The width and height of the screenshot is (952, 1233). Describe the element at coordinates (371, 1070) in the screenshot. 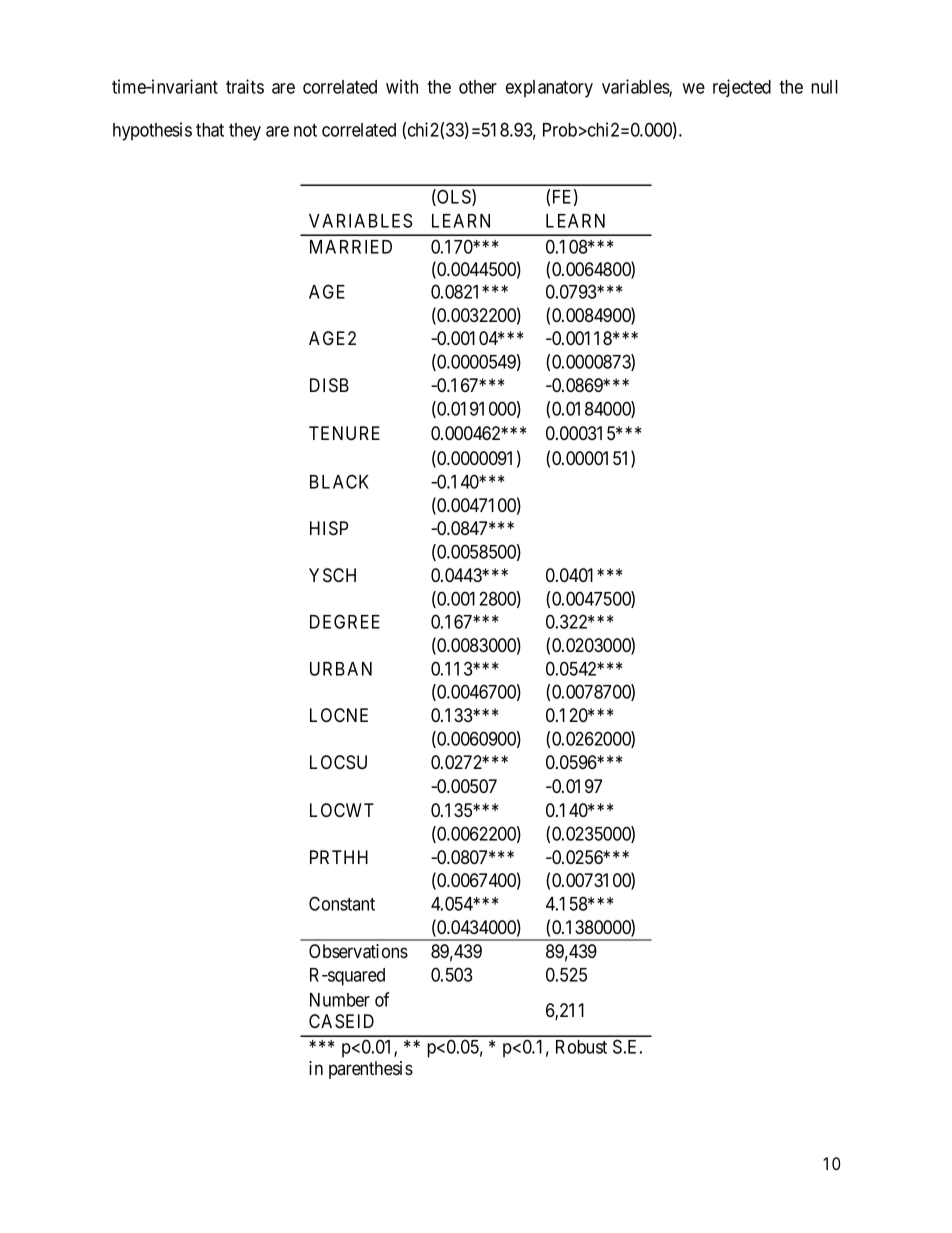

I see `parenthesis` at that location.
